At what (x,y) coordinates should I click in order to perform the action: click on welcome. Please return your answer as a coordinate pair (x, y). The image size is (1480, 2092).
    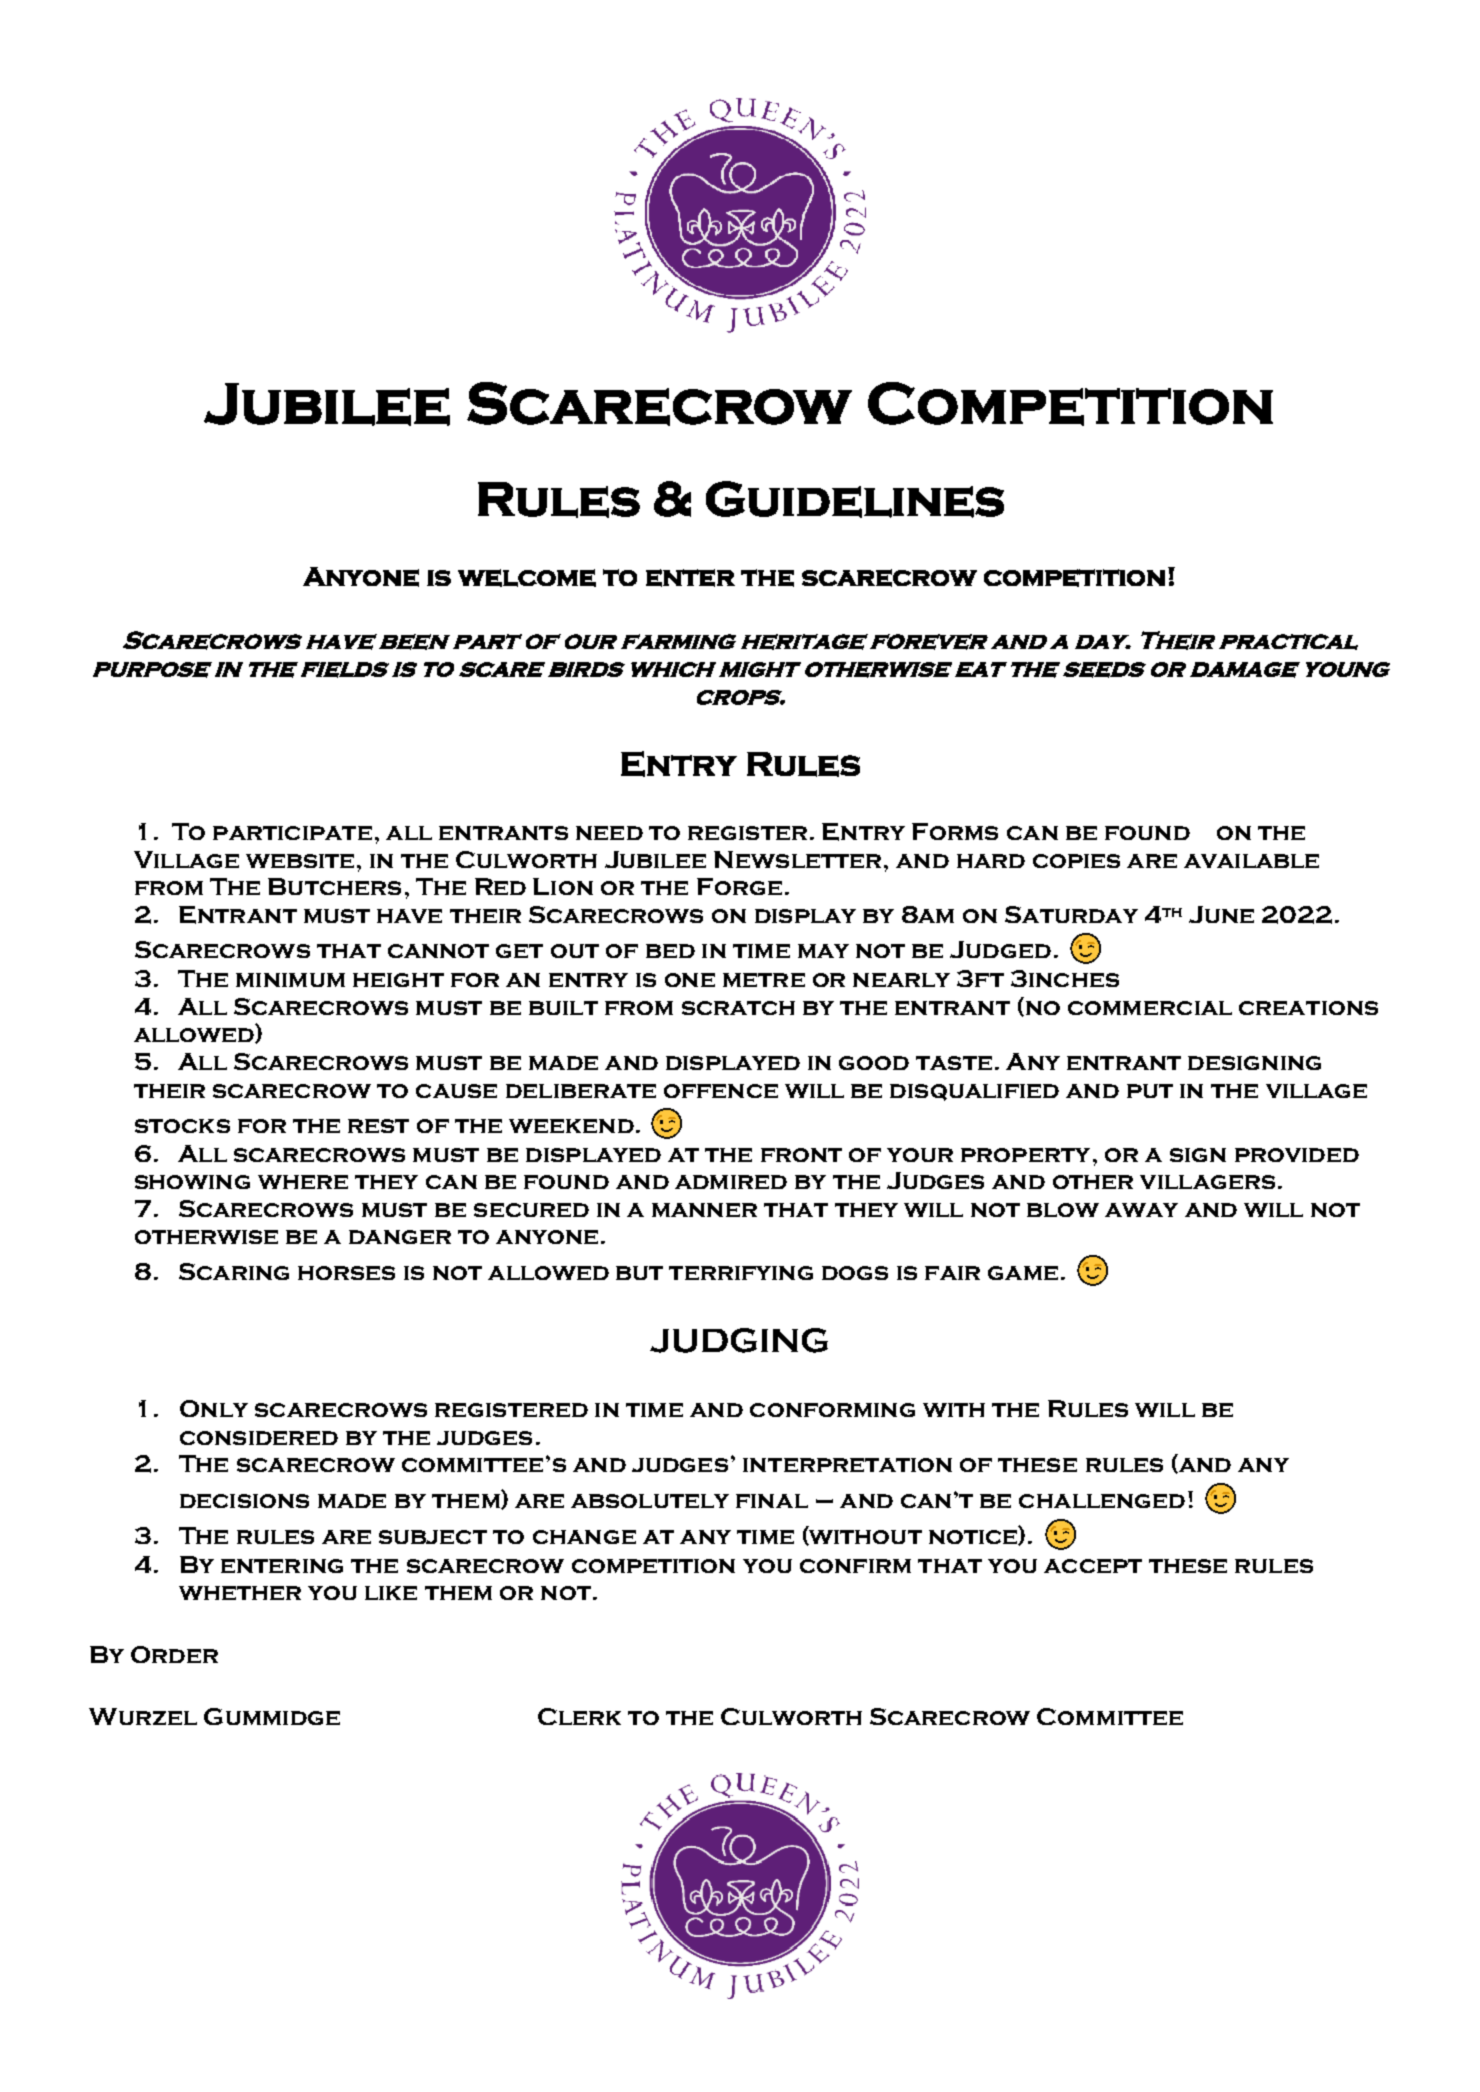
    Looking at the image, I should click on (527, 578).
